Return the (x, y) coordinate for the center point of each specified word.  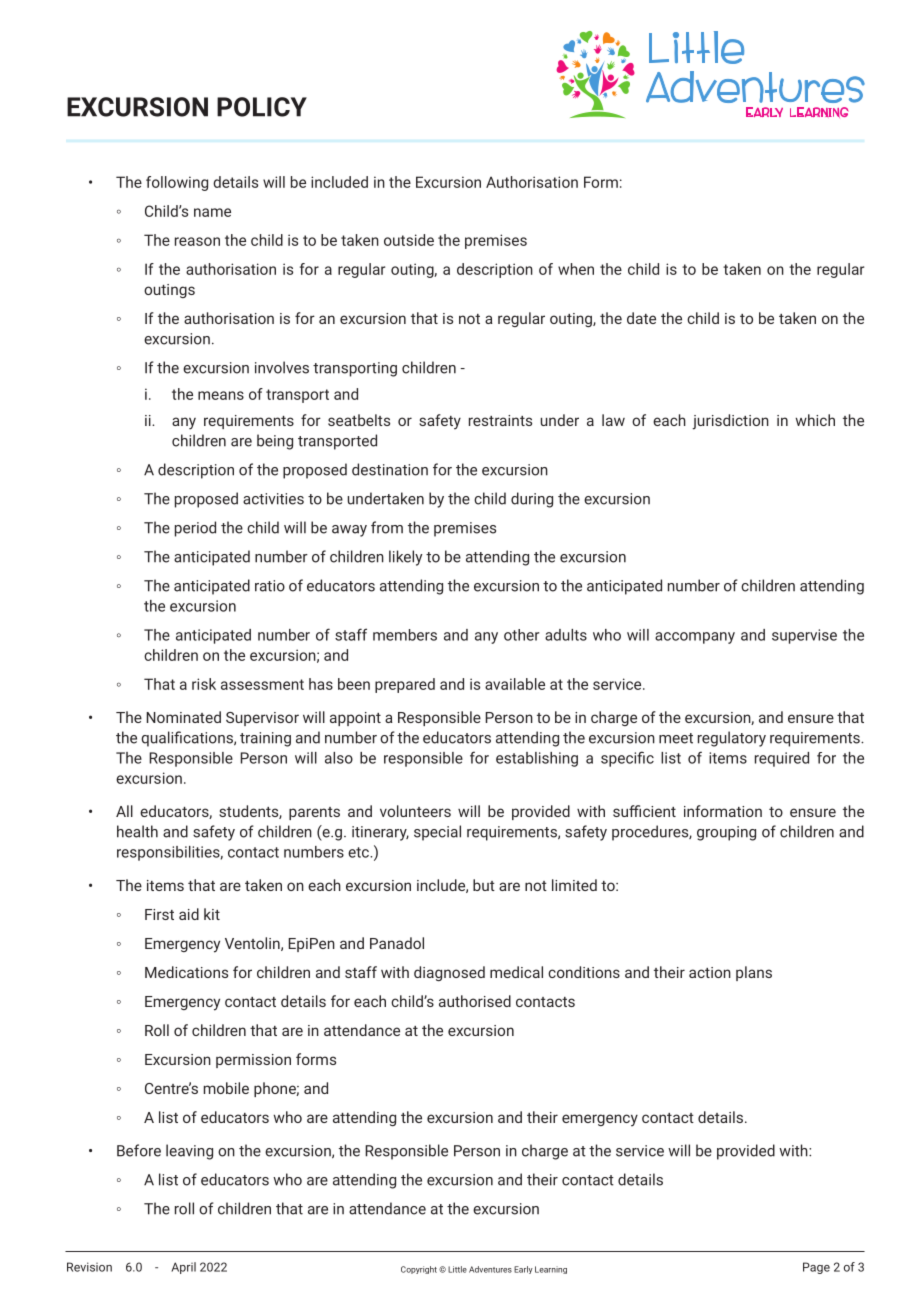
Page (816, 1268)
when (576, 269)
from (387, 527)
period (195, 529)
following (177, 183)
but (484, 885)
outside (409, 240)
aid (189, 914)
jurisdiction (730, 422)
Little (457, 1269)
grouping (726, 833)
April (183, 1268)
